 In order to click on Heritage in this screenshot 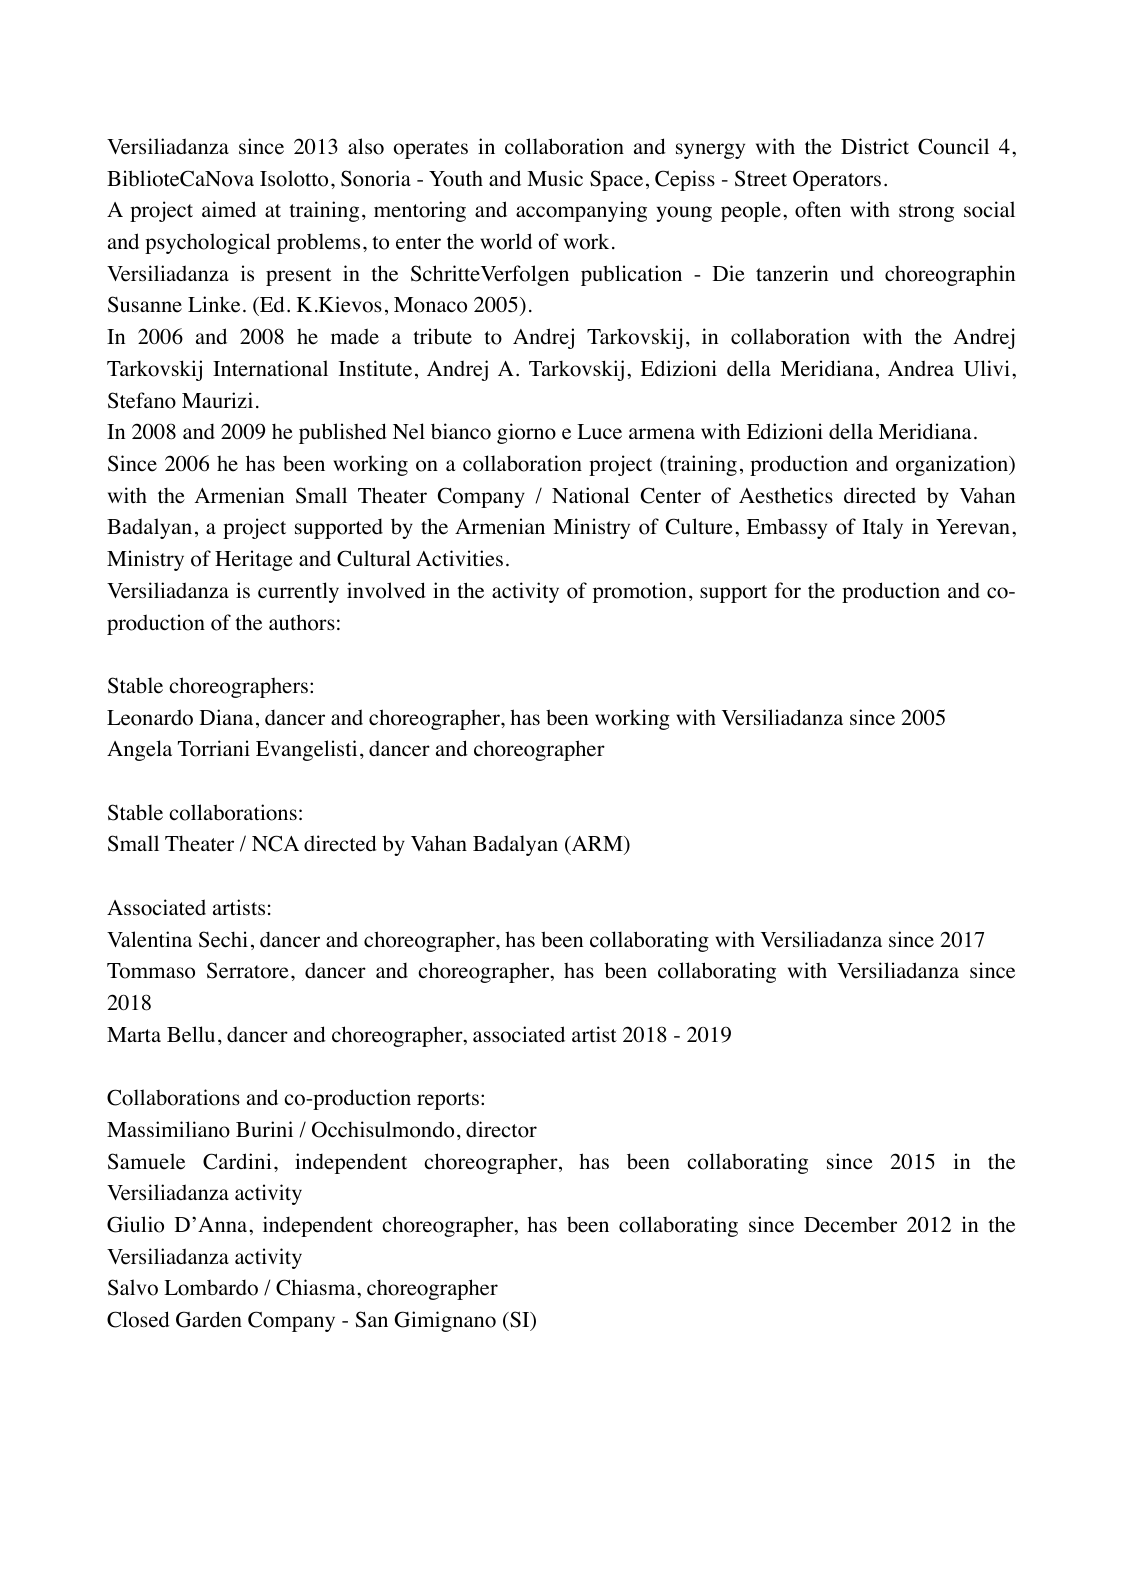, I will do `click(254, 560)`.
